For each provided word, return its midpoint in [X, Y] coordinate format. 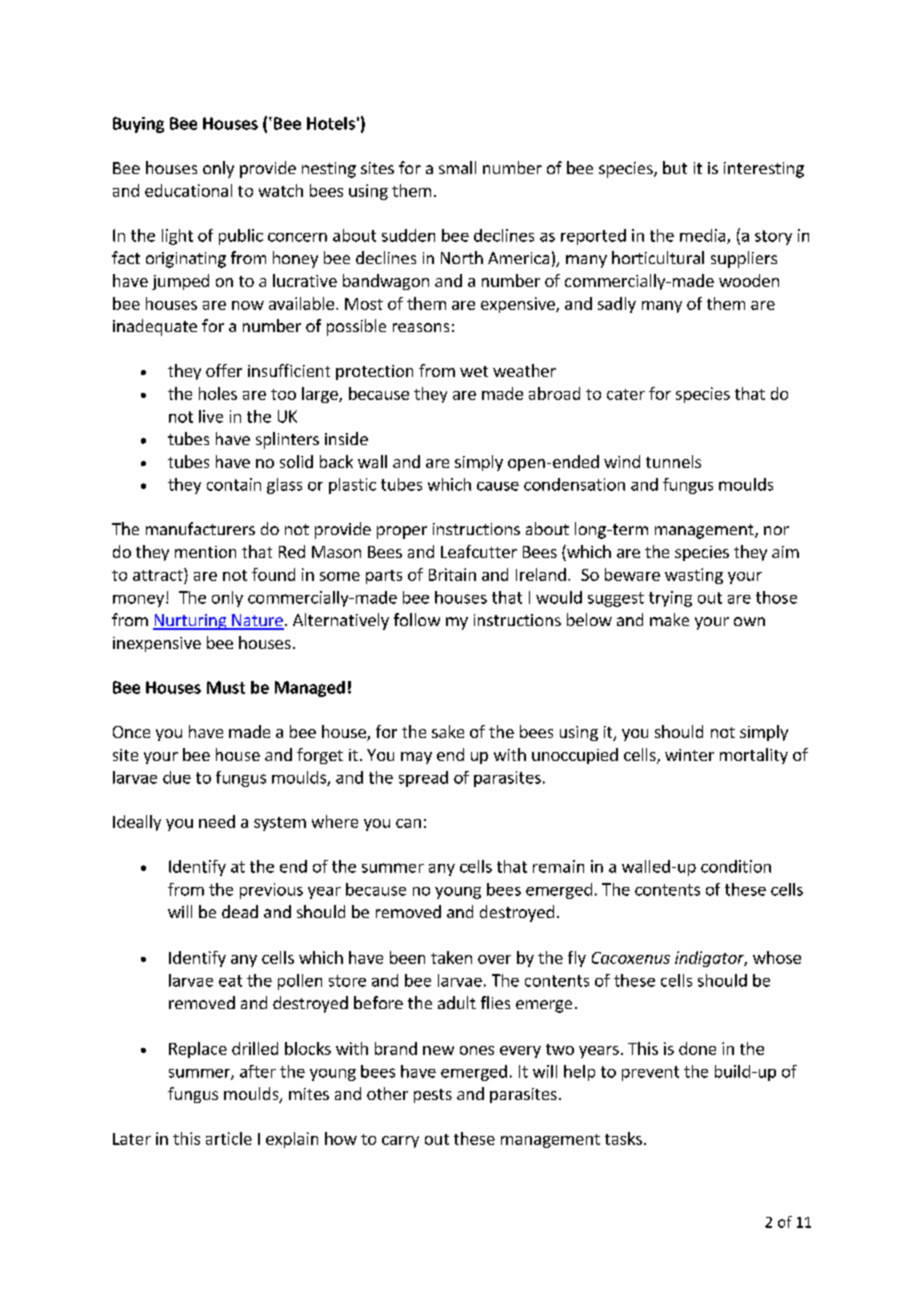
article [229, 1138]
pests [433, 1096]
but [675, 167]
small [457, 167]
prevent [650, 1073]
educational [188, 190]
